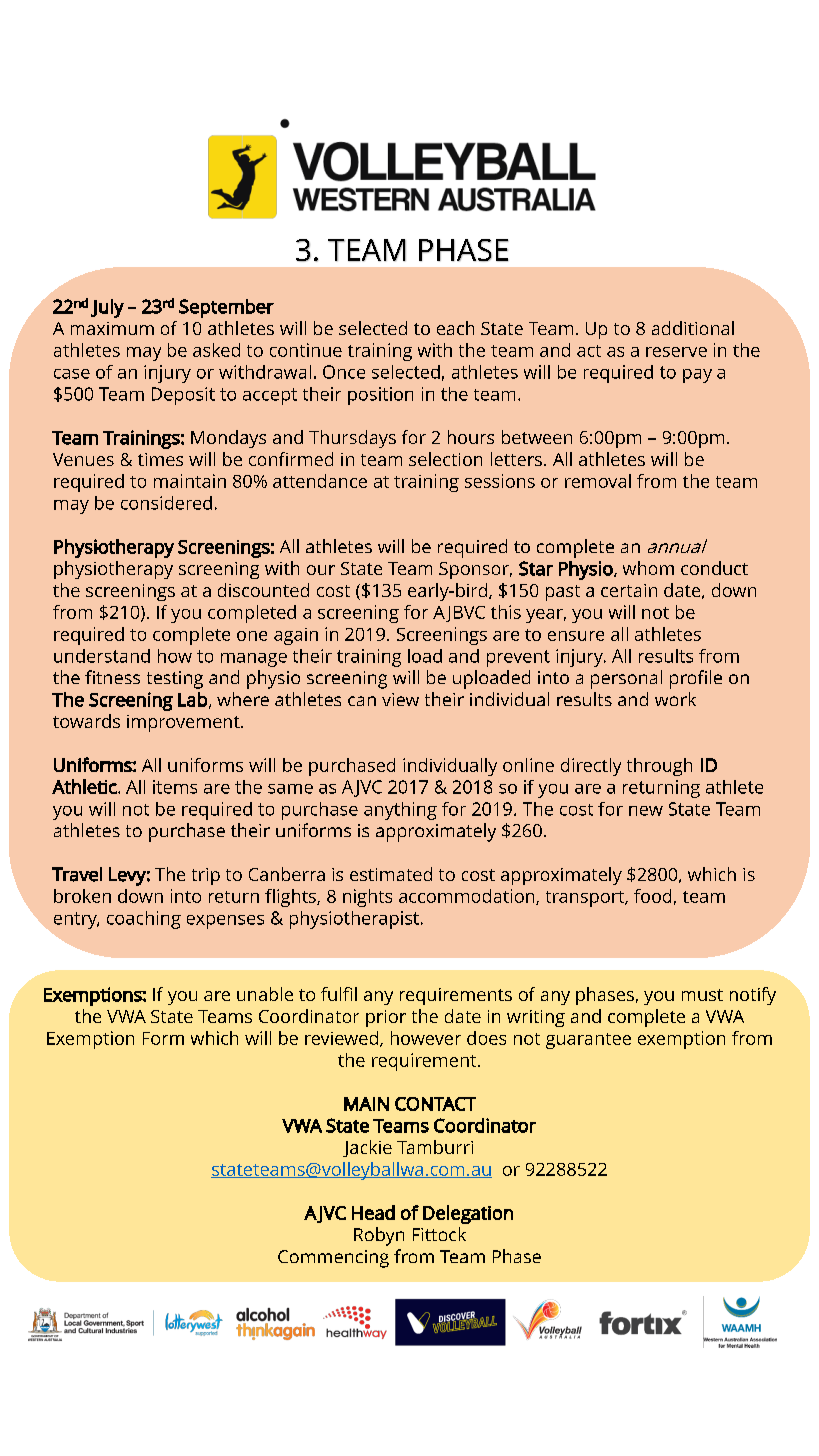 This document has width=819, height=1456. I want to click on Commencing, so click(333, 1259).
